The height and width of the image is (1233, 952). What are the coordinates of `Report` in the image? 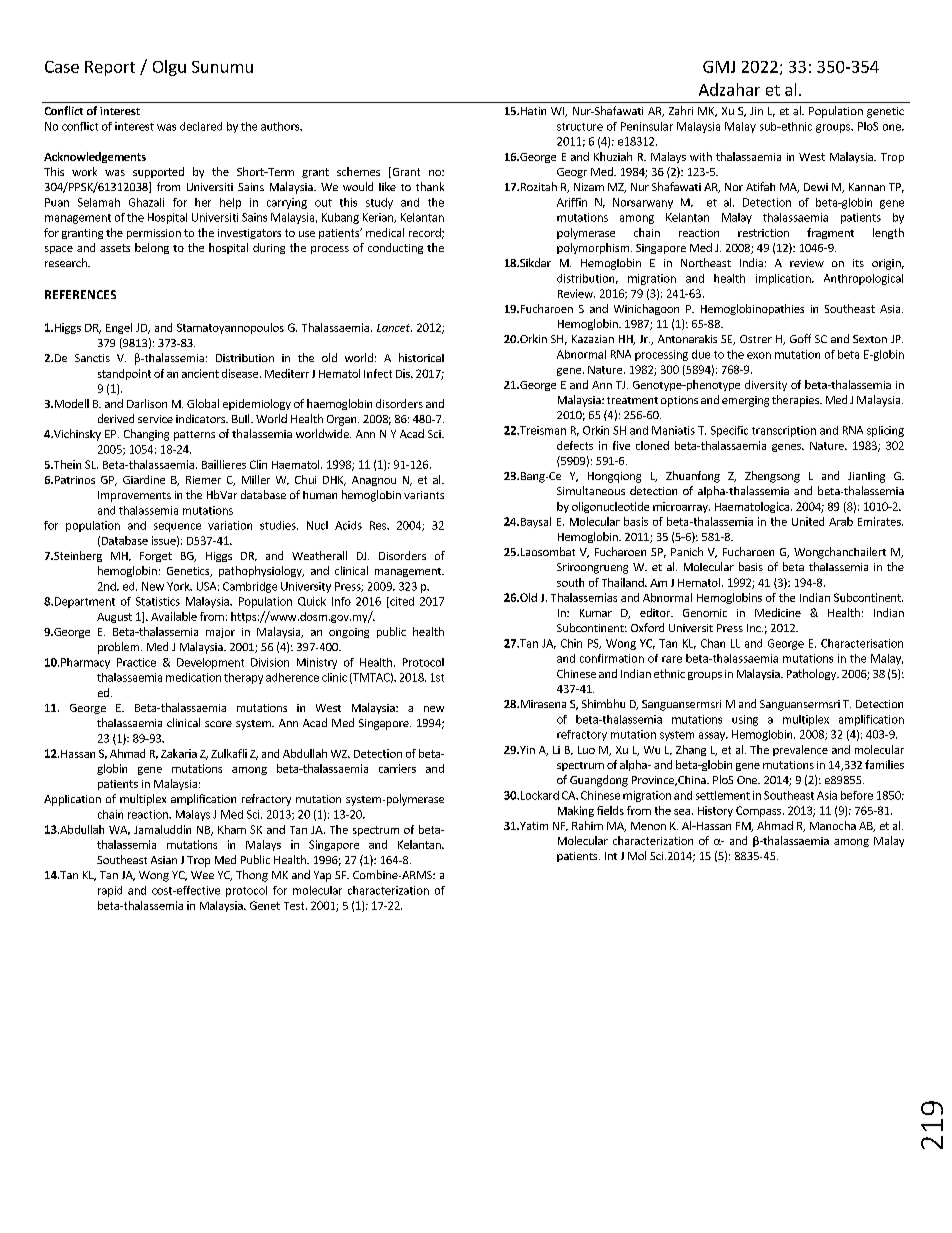 It's located at (110, 68).
